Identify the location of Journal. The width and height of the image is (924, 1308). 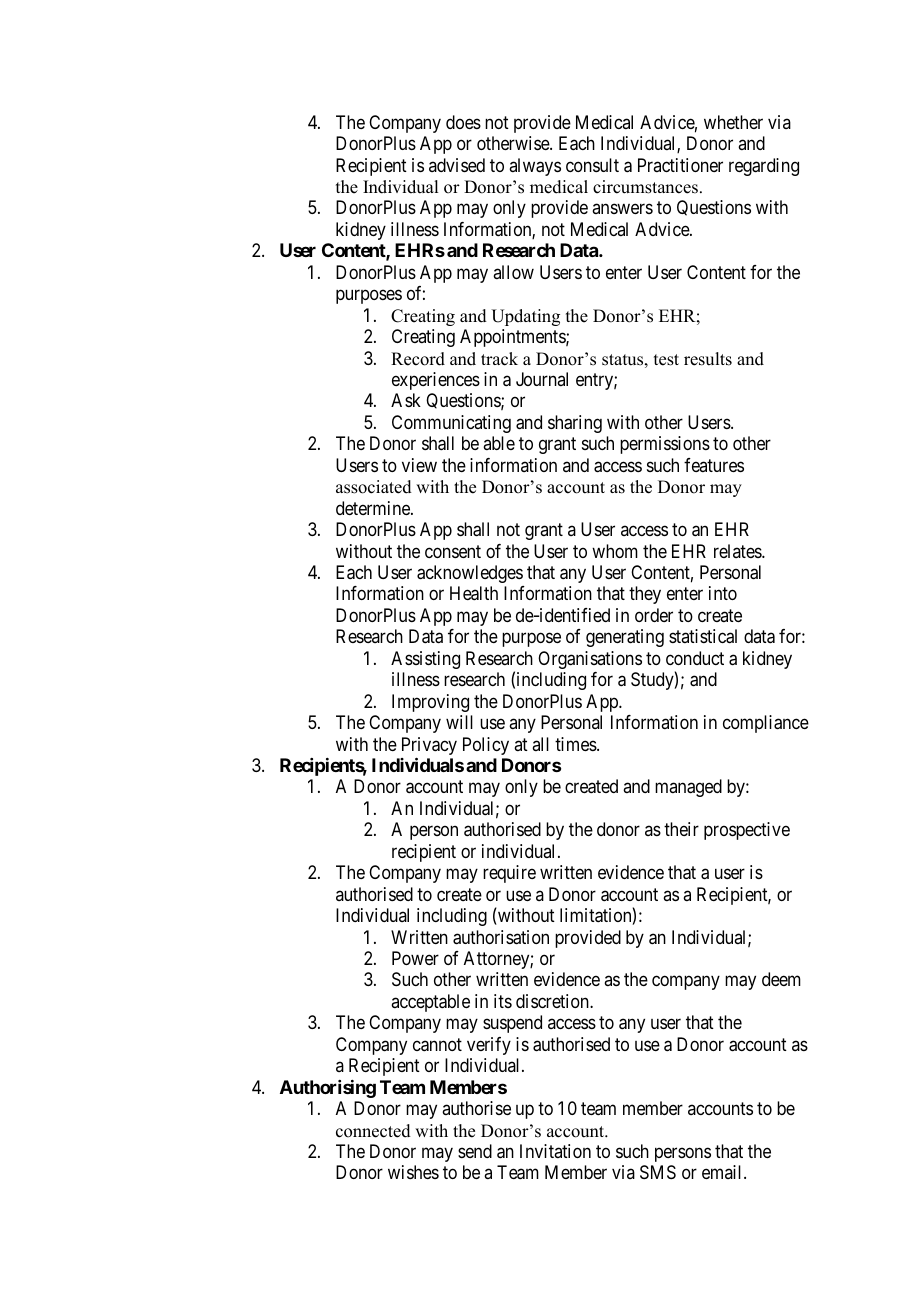
(542, 379).
